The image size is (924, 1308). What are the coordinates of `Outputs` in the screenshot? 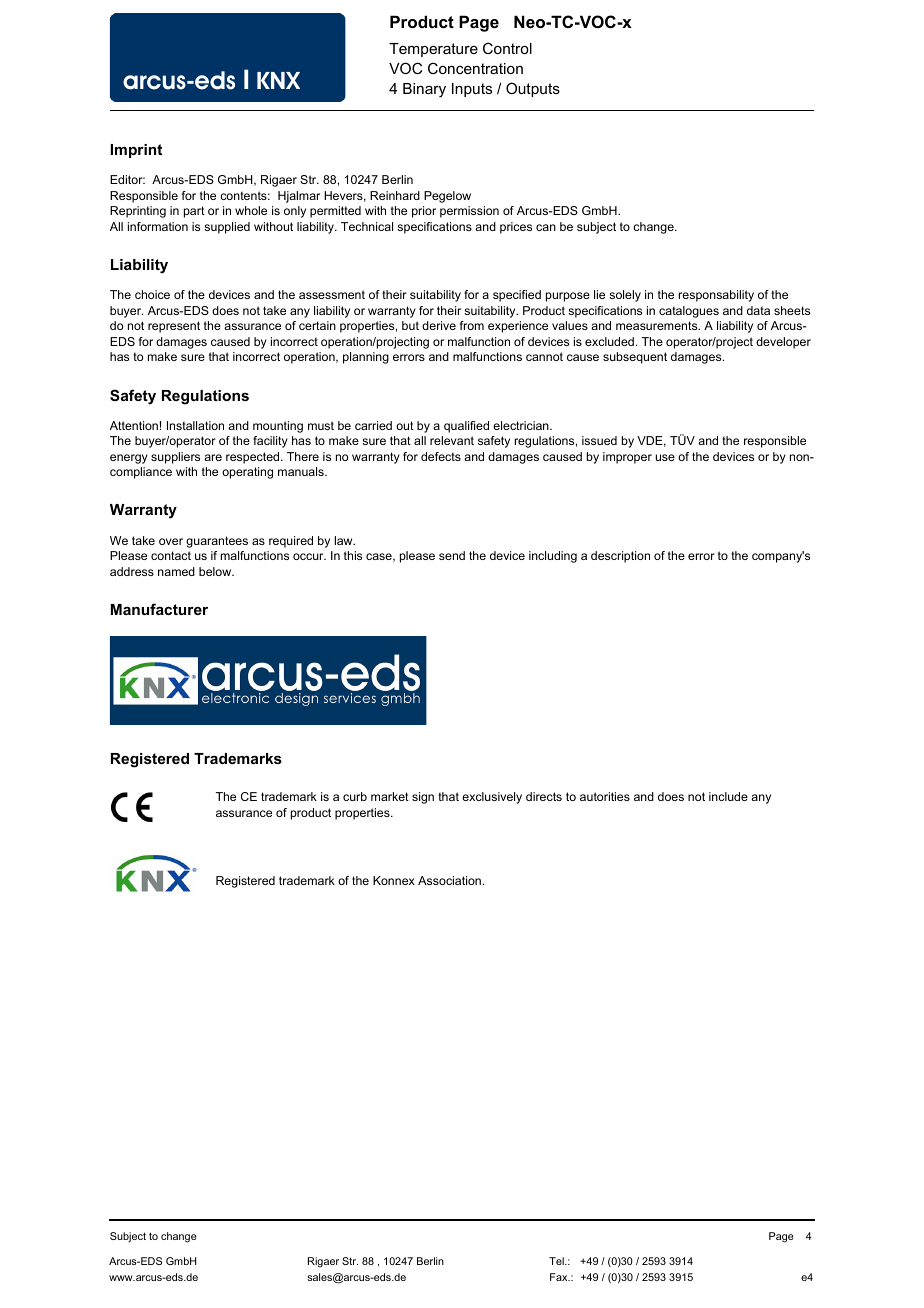 It's located at (533, 89).
